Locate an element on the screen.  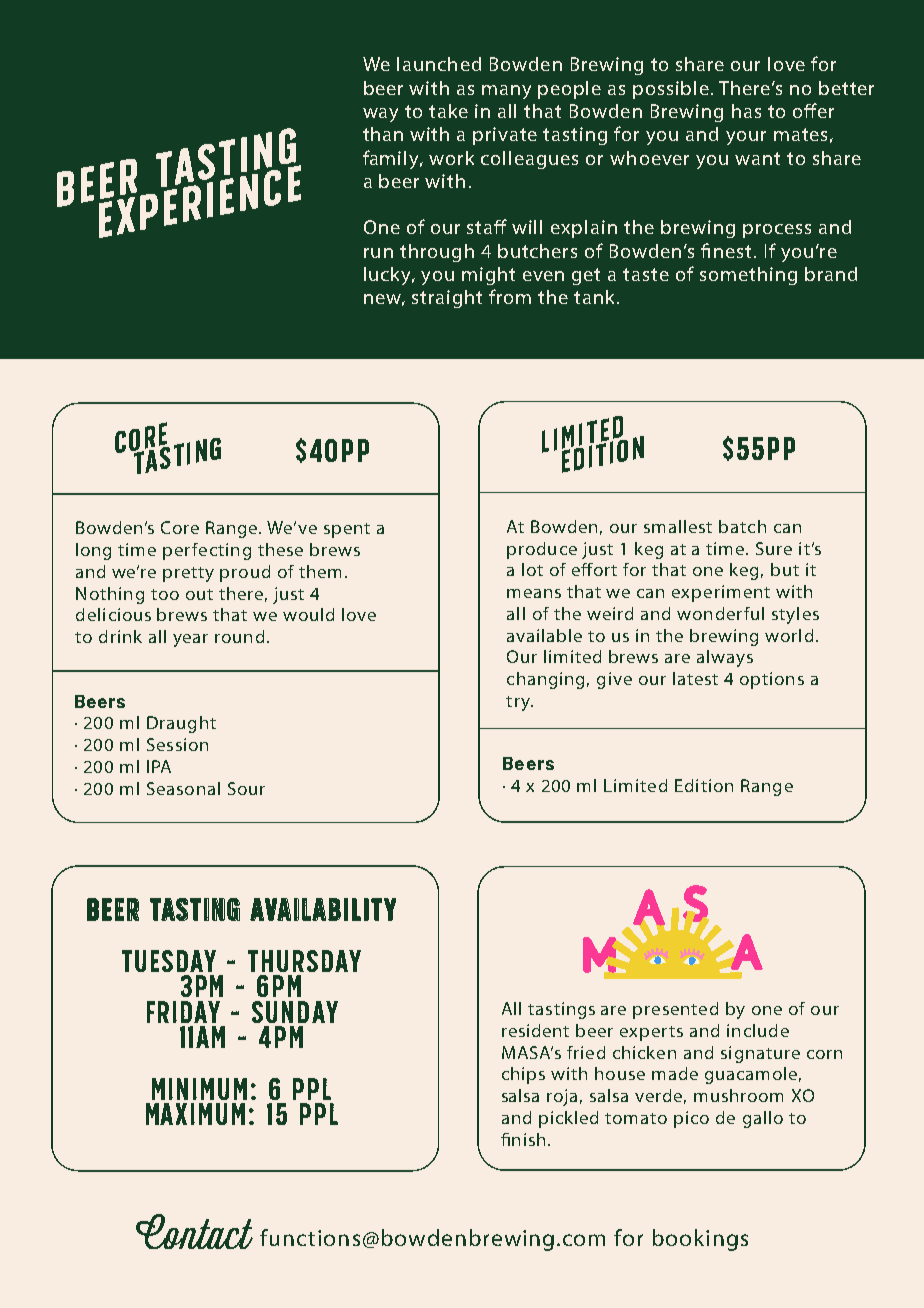
has is located at coordinates (746, 111).
